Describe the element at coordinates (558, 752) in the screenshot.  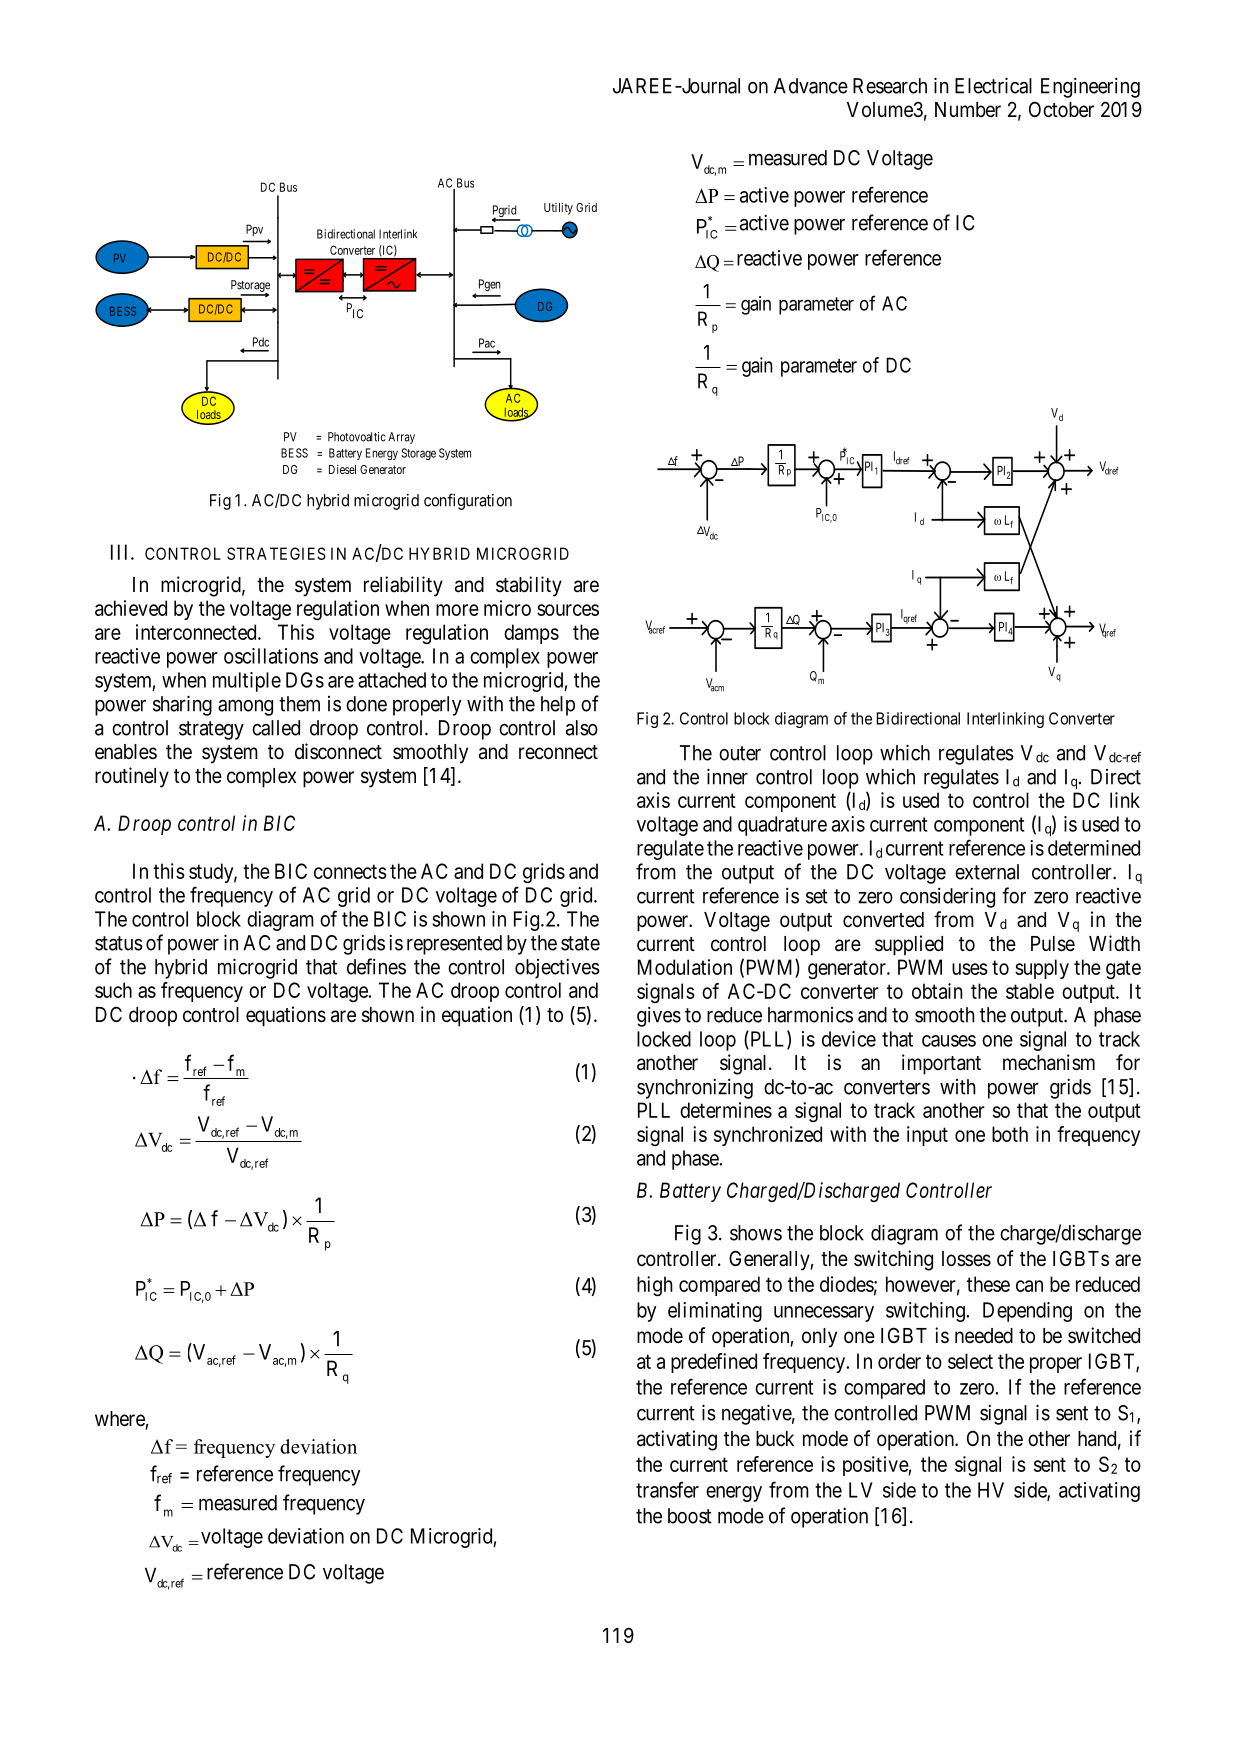
I see `reconnect` at that location.
